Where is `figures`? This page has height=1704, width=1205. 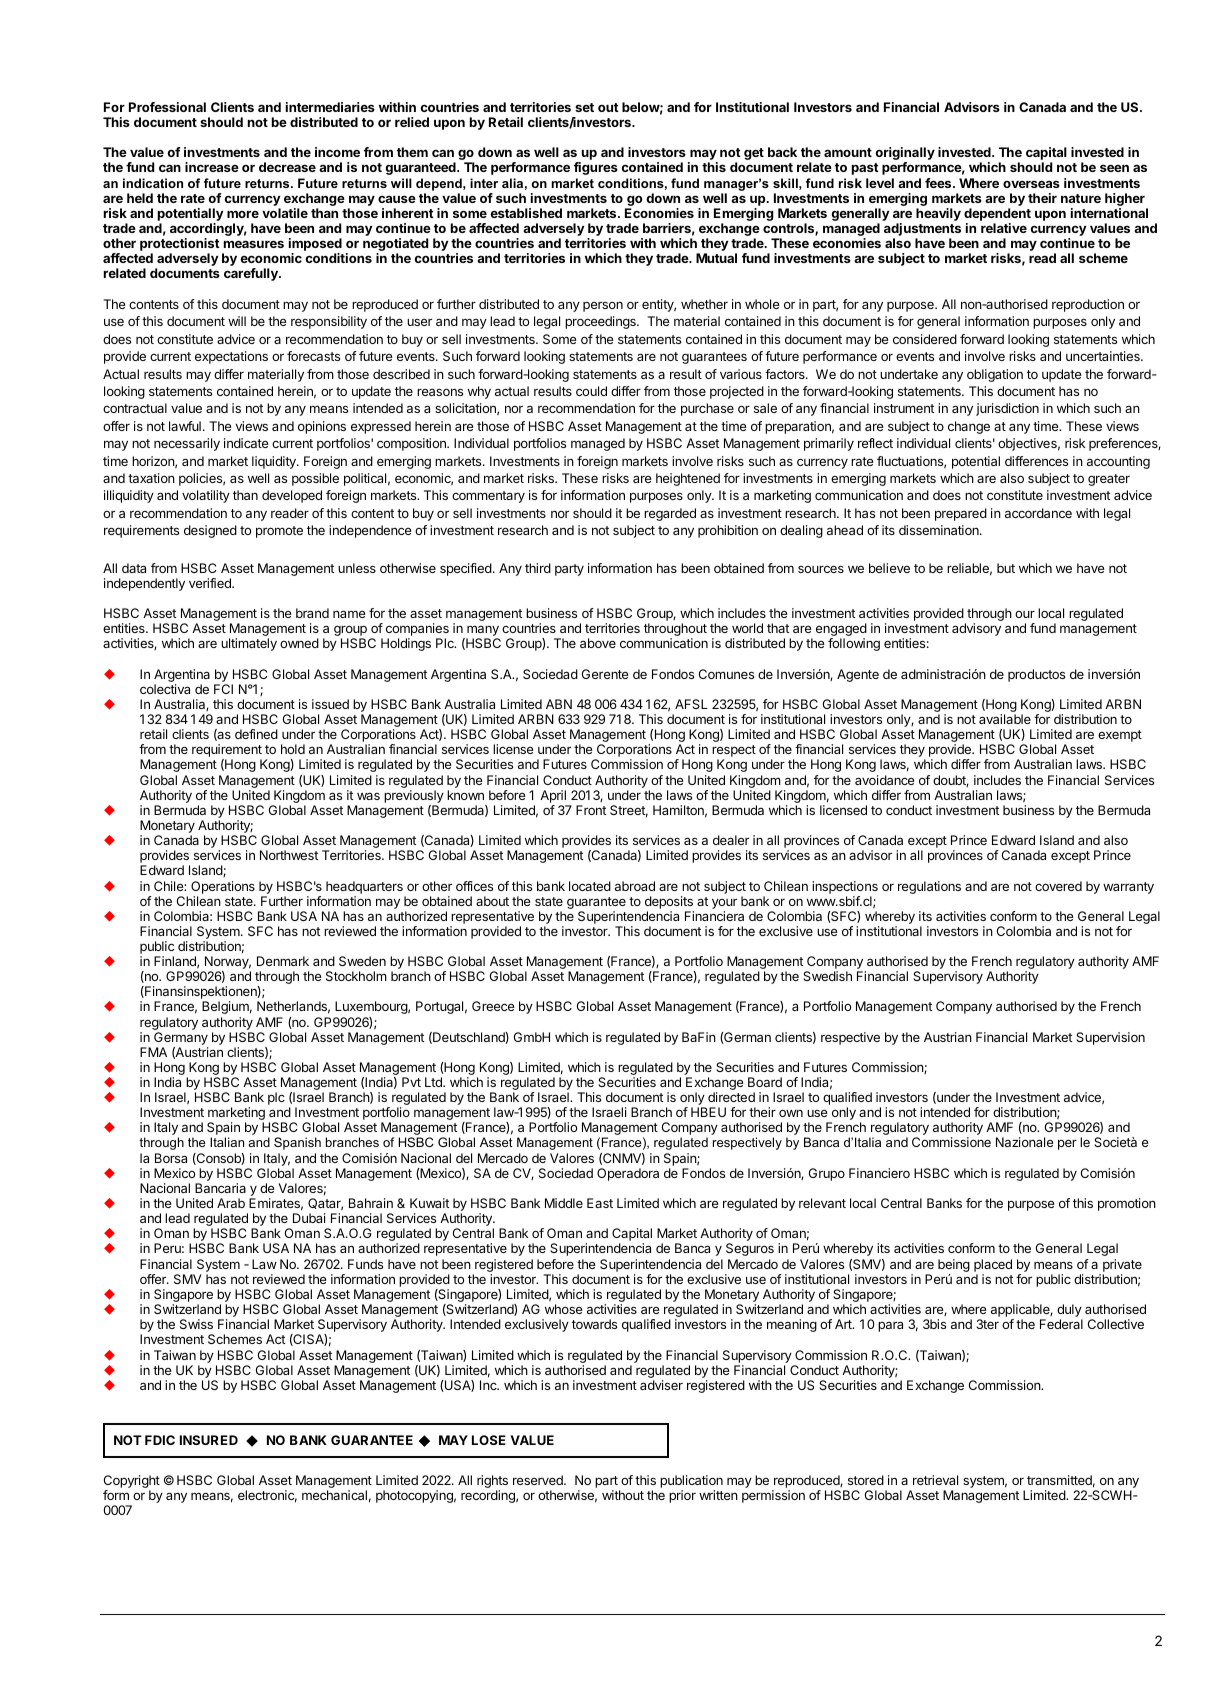 figures is located at coordinates (596, 168).
